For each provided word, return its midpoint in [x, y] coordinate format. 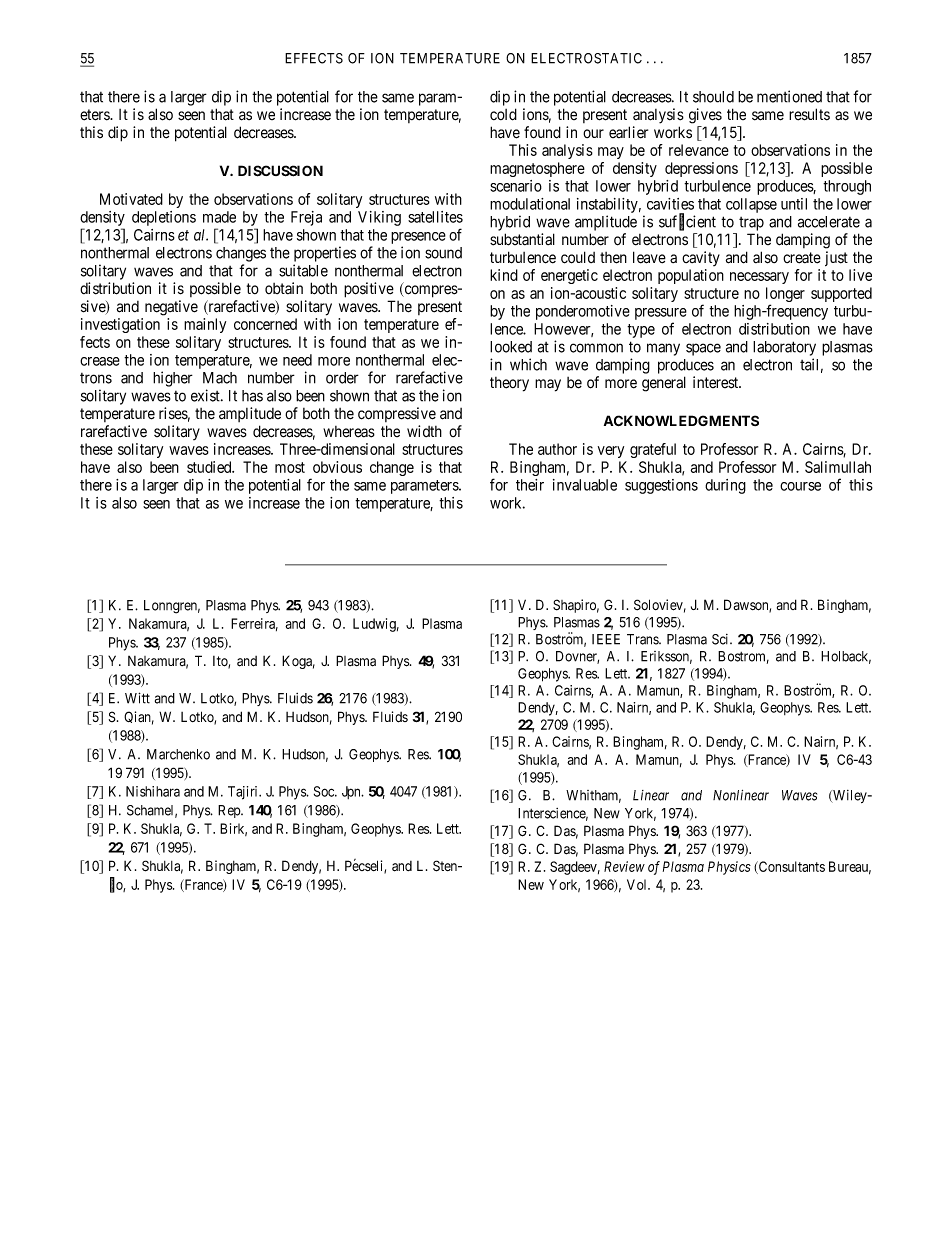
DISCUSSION [280, 171]
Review [624, 866]
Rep [230, 811]
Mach [220, 378]
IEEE [606, 639]
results [809, 114]
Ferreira [254, 624]
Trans [643, 639]
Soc [325, 791]
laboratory [784, 348]
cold [503, 114]
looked [511, 347]
